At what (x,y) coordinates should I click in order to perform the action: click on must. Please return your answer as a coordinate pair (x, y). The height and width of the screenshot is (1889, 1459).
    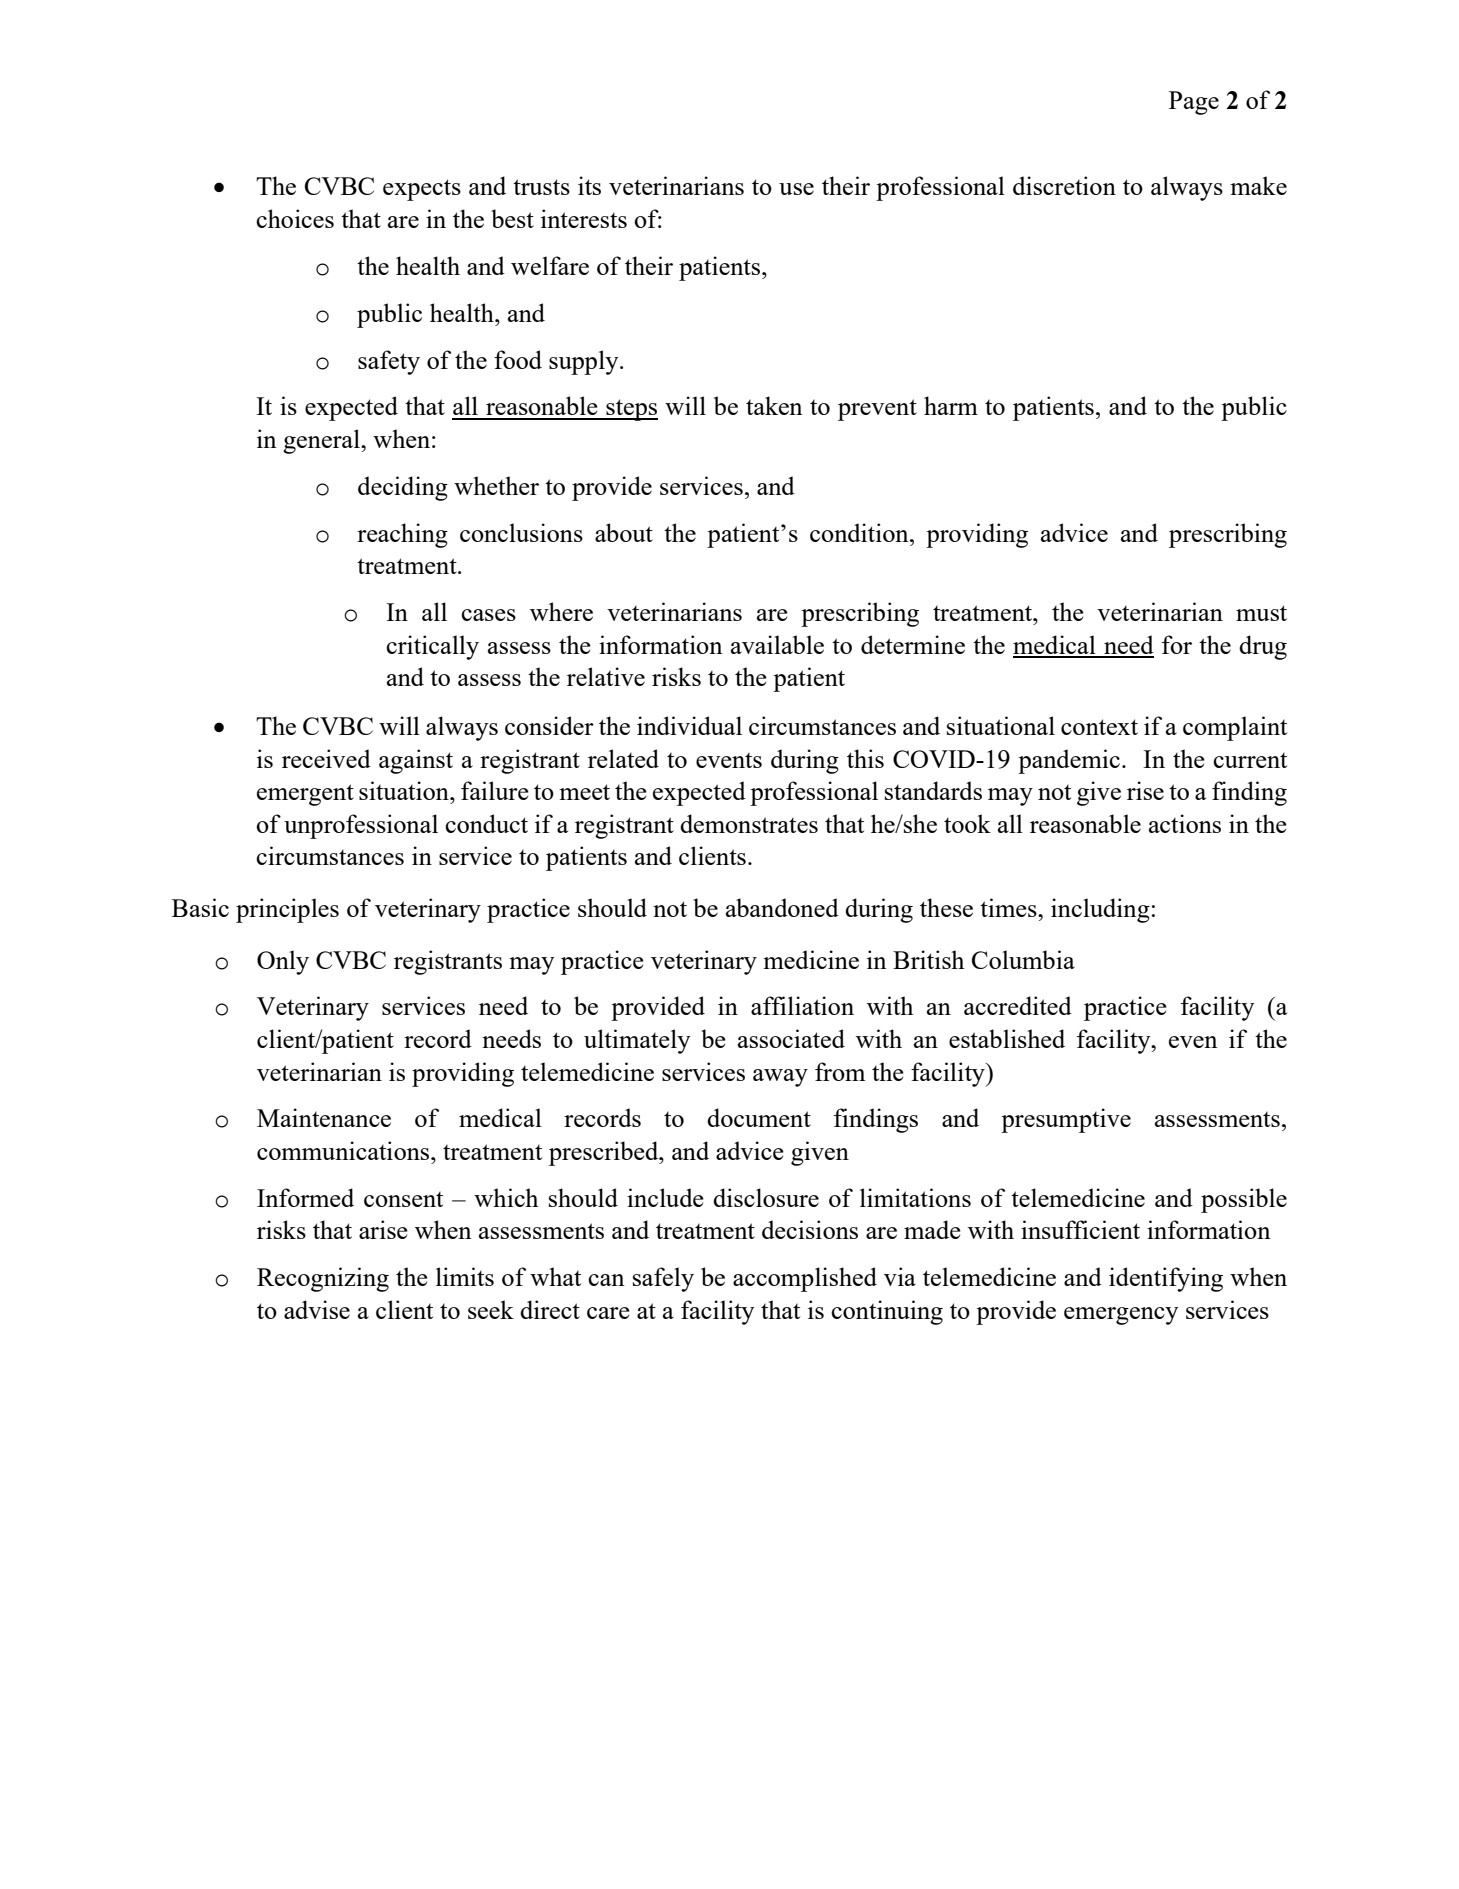
    Looking at the image, I should click on (1261, 613).
